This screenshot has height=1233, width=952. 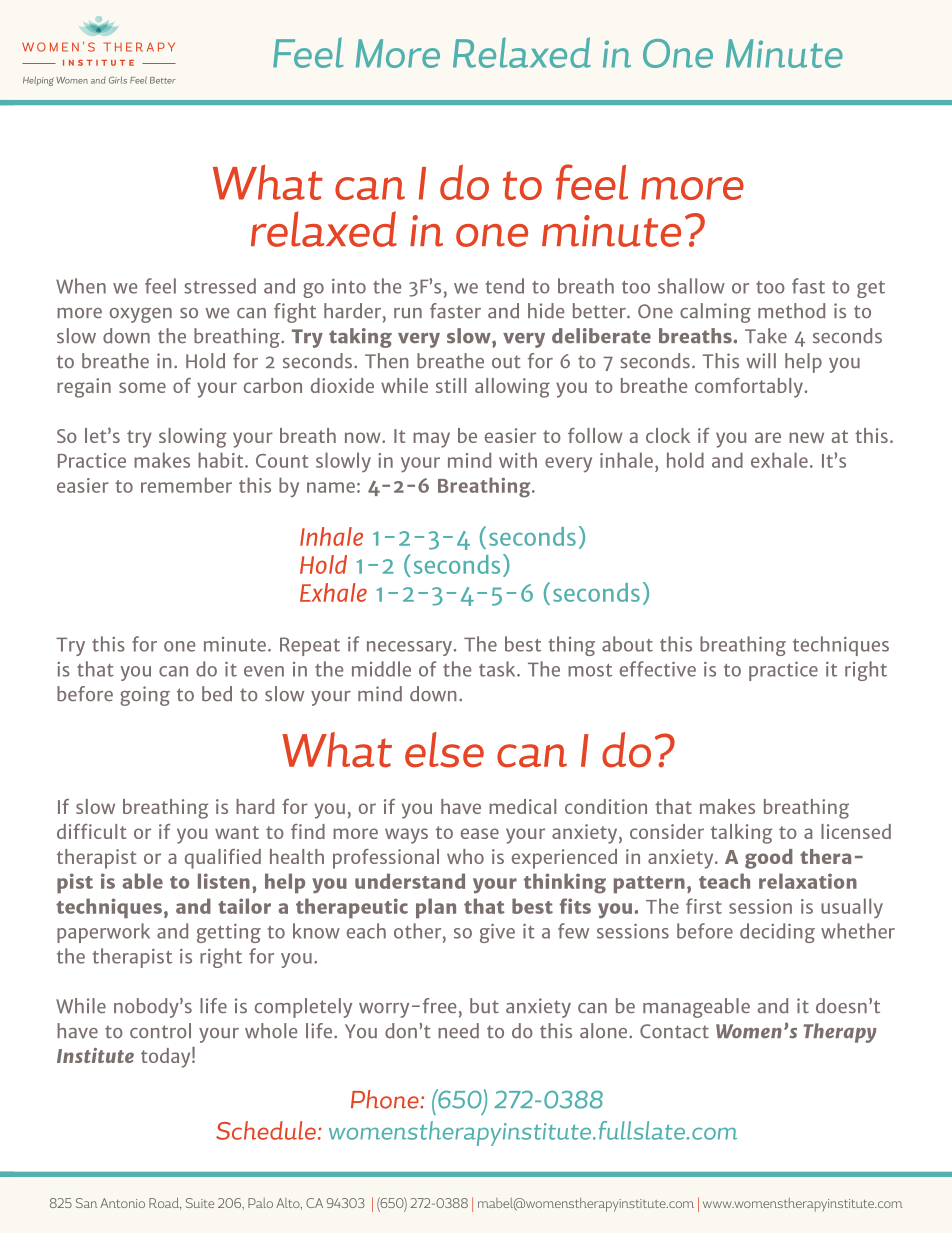 I want to click on effective, so click(x=658, y=669).
